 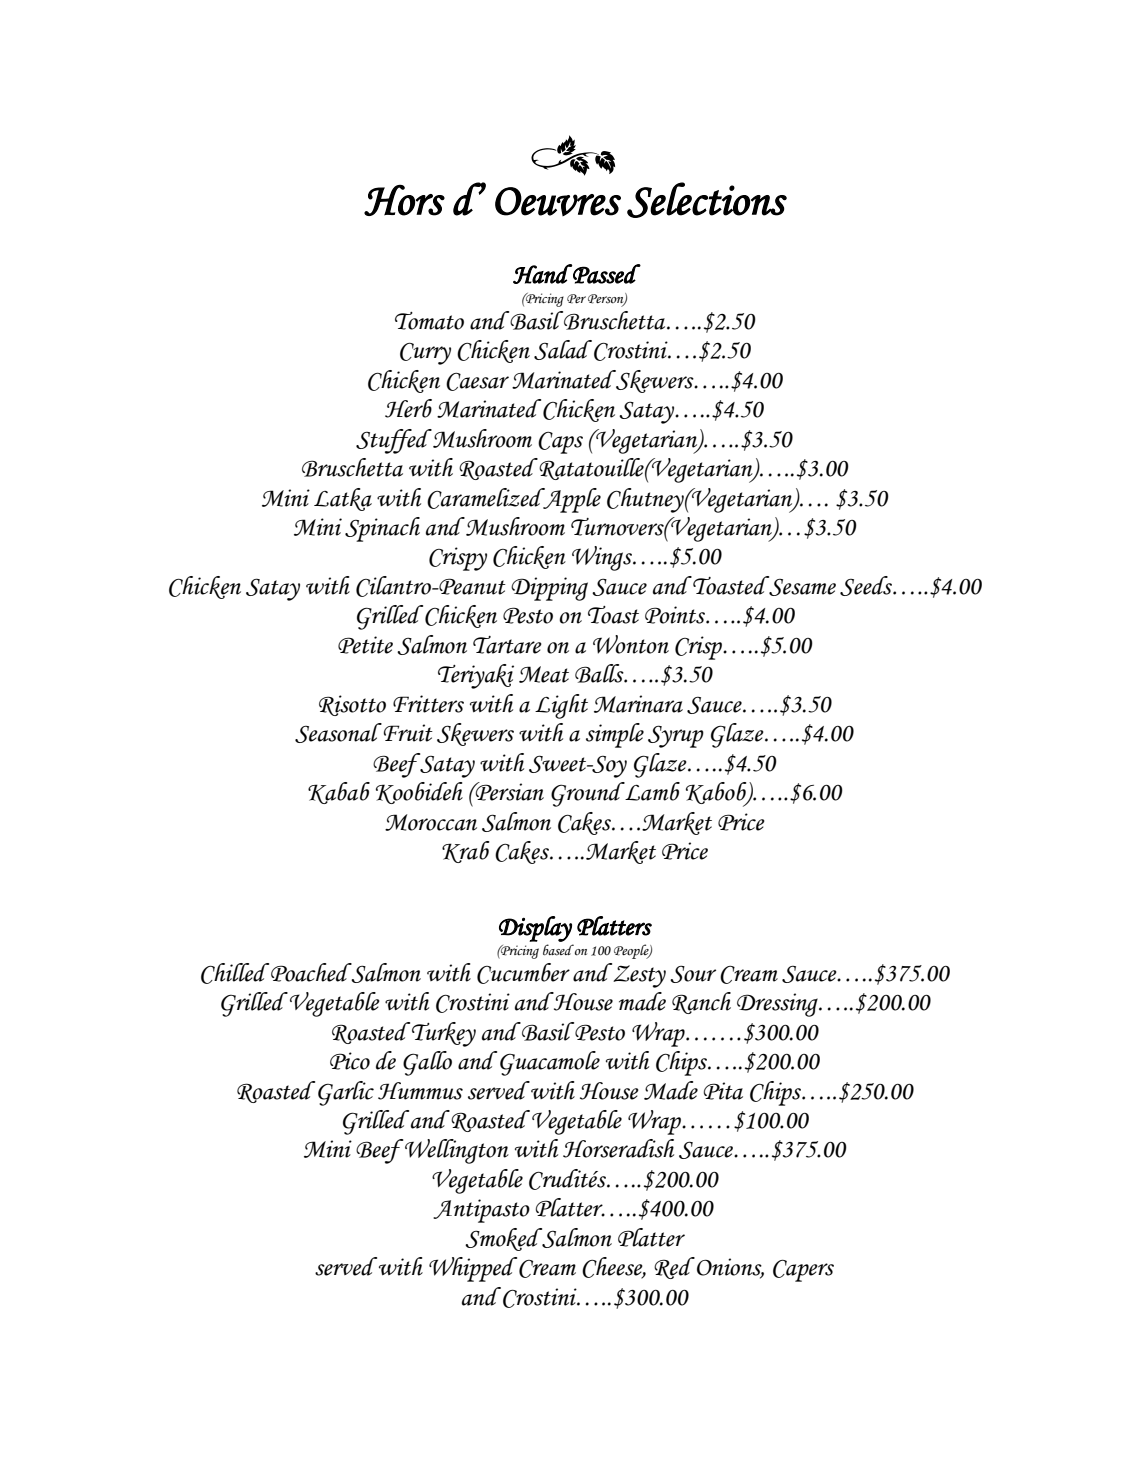 I want to click on Oeuvres, so click(x=558, y=201).
